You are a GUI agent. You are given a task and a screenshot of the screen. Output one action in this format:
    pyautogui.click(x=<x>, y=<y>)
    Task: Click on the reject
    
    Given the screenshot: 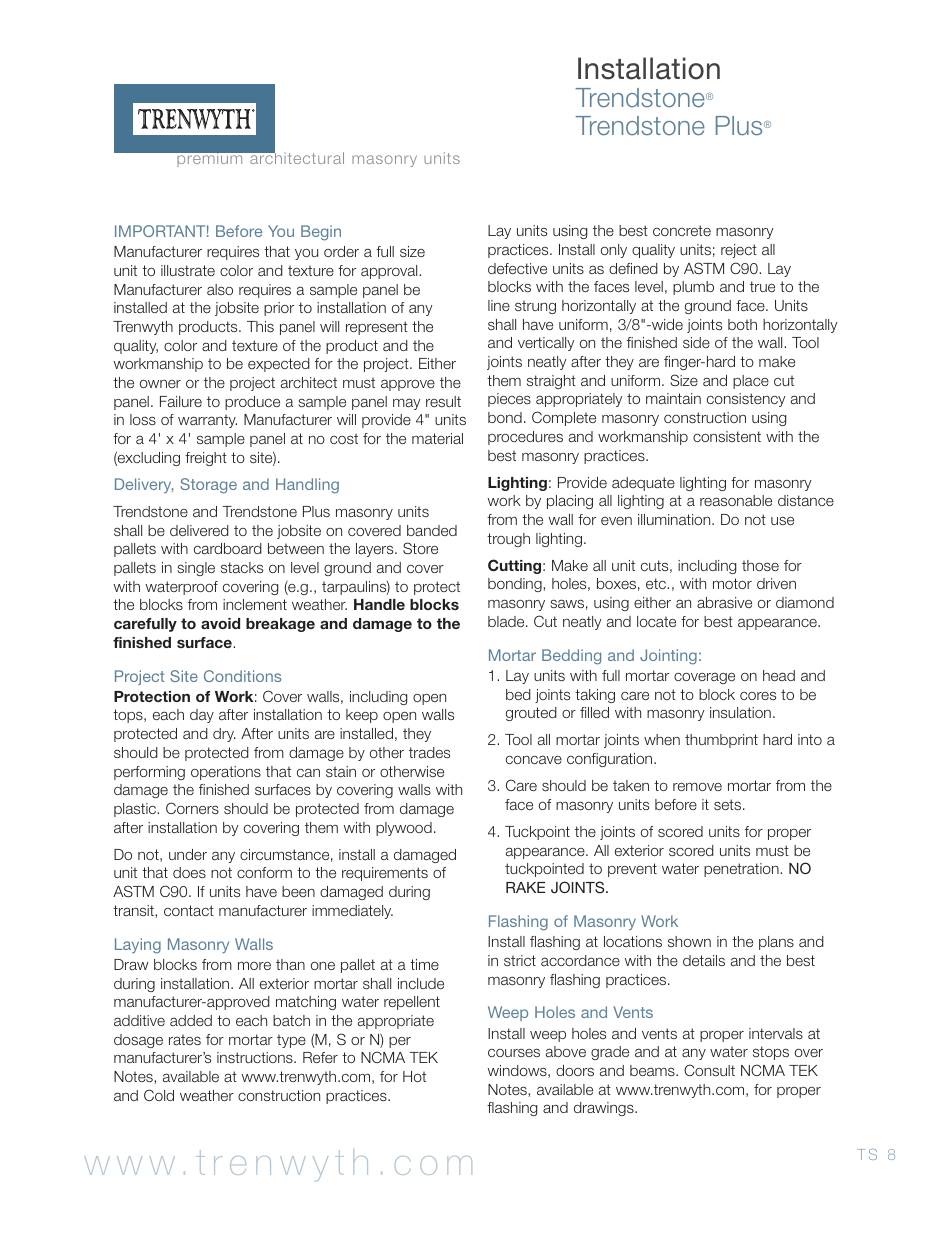 What is the action you would take?
    pyautogui.click(x=739, y=251)
